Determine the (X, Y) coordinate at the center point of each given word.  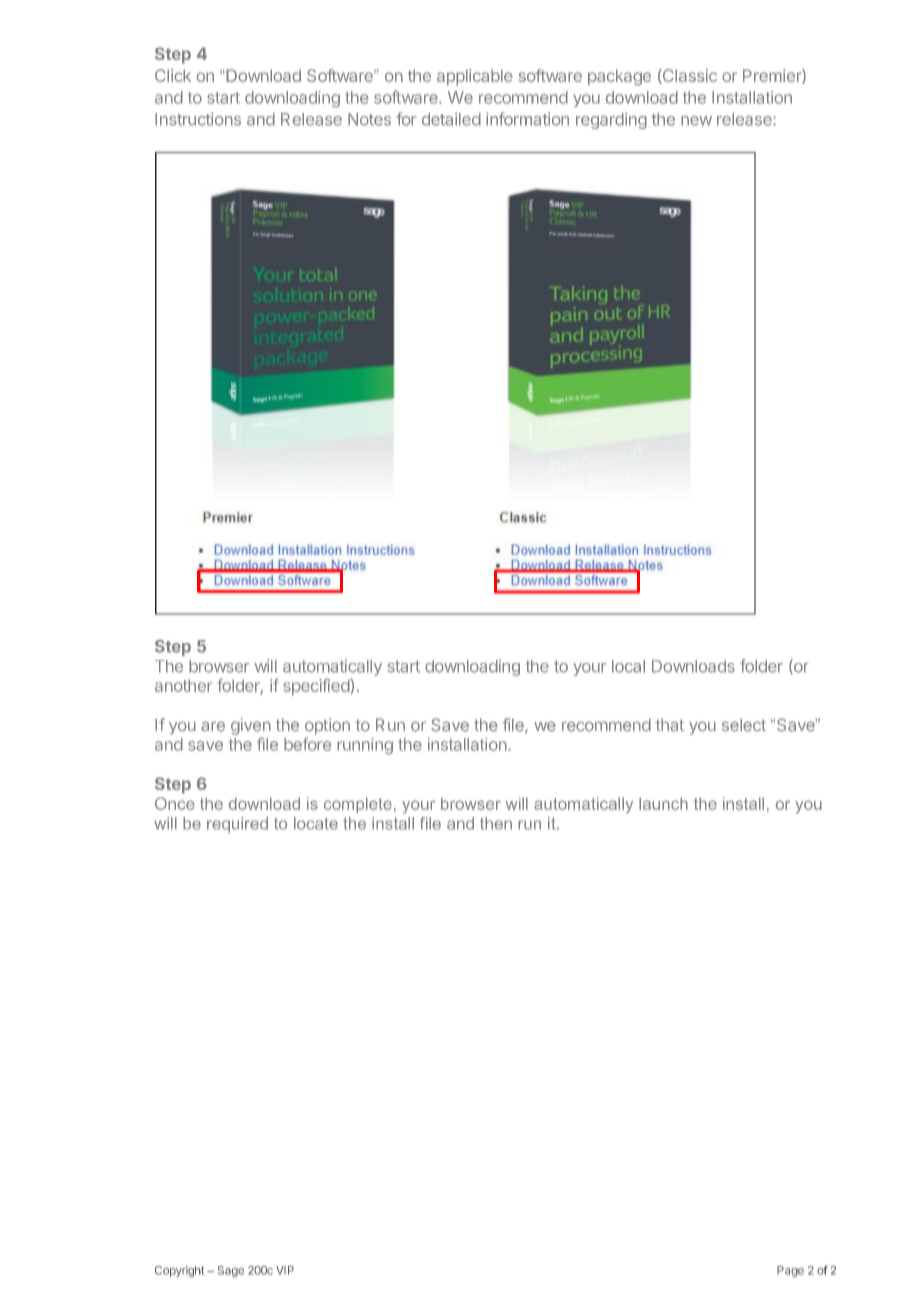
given (251, 726)
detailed (451, 119)
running (365, 746)
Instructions (198, 119)
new (696, 121)
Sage (231, 1271)
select (744, 725)
